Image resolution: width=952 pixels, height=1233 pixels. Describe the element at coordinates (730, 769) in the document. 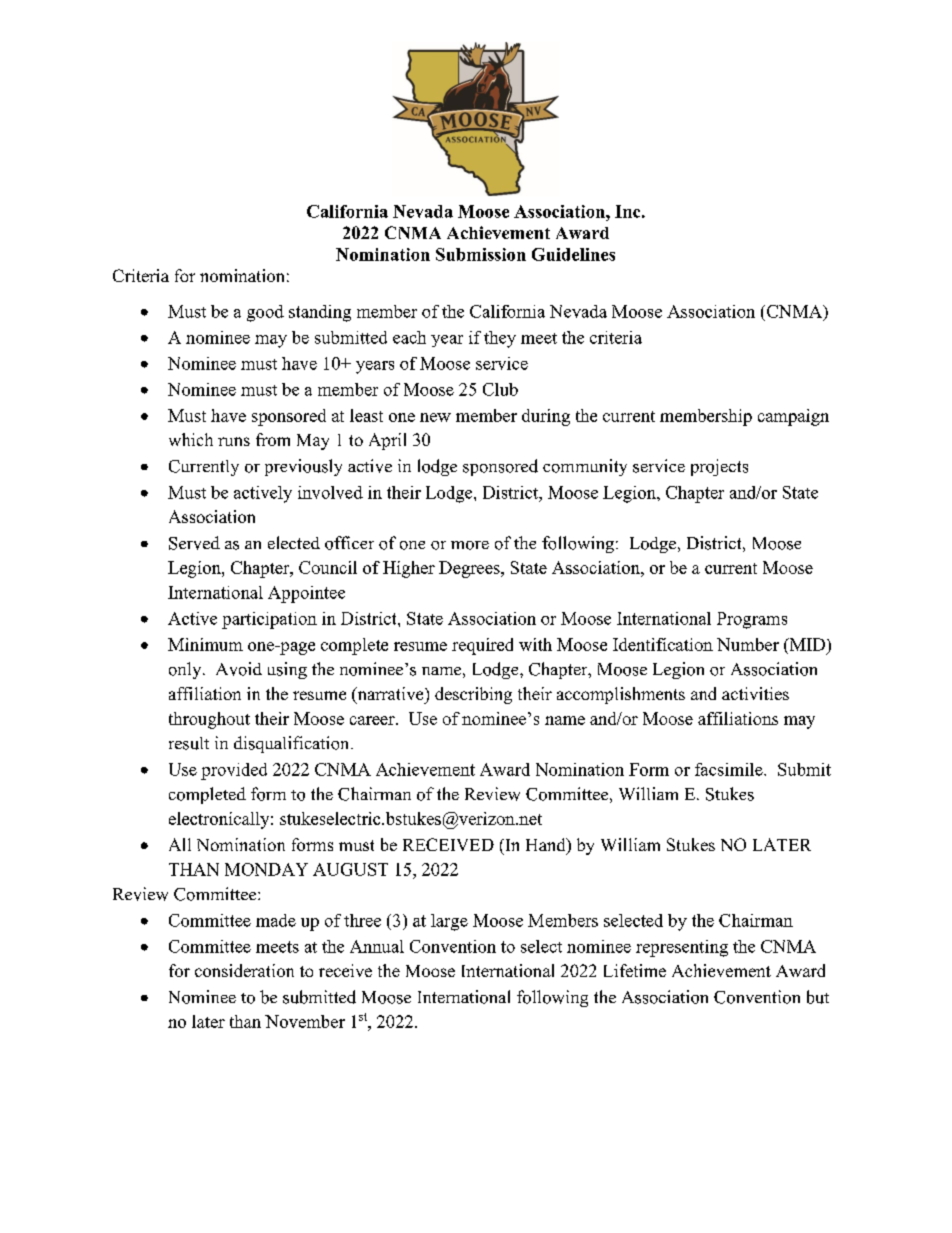

I see `facsimile` at that location.
